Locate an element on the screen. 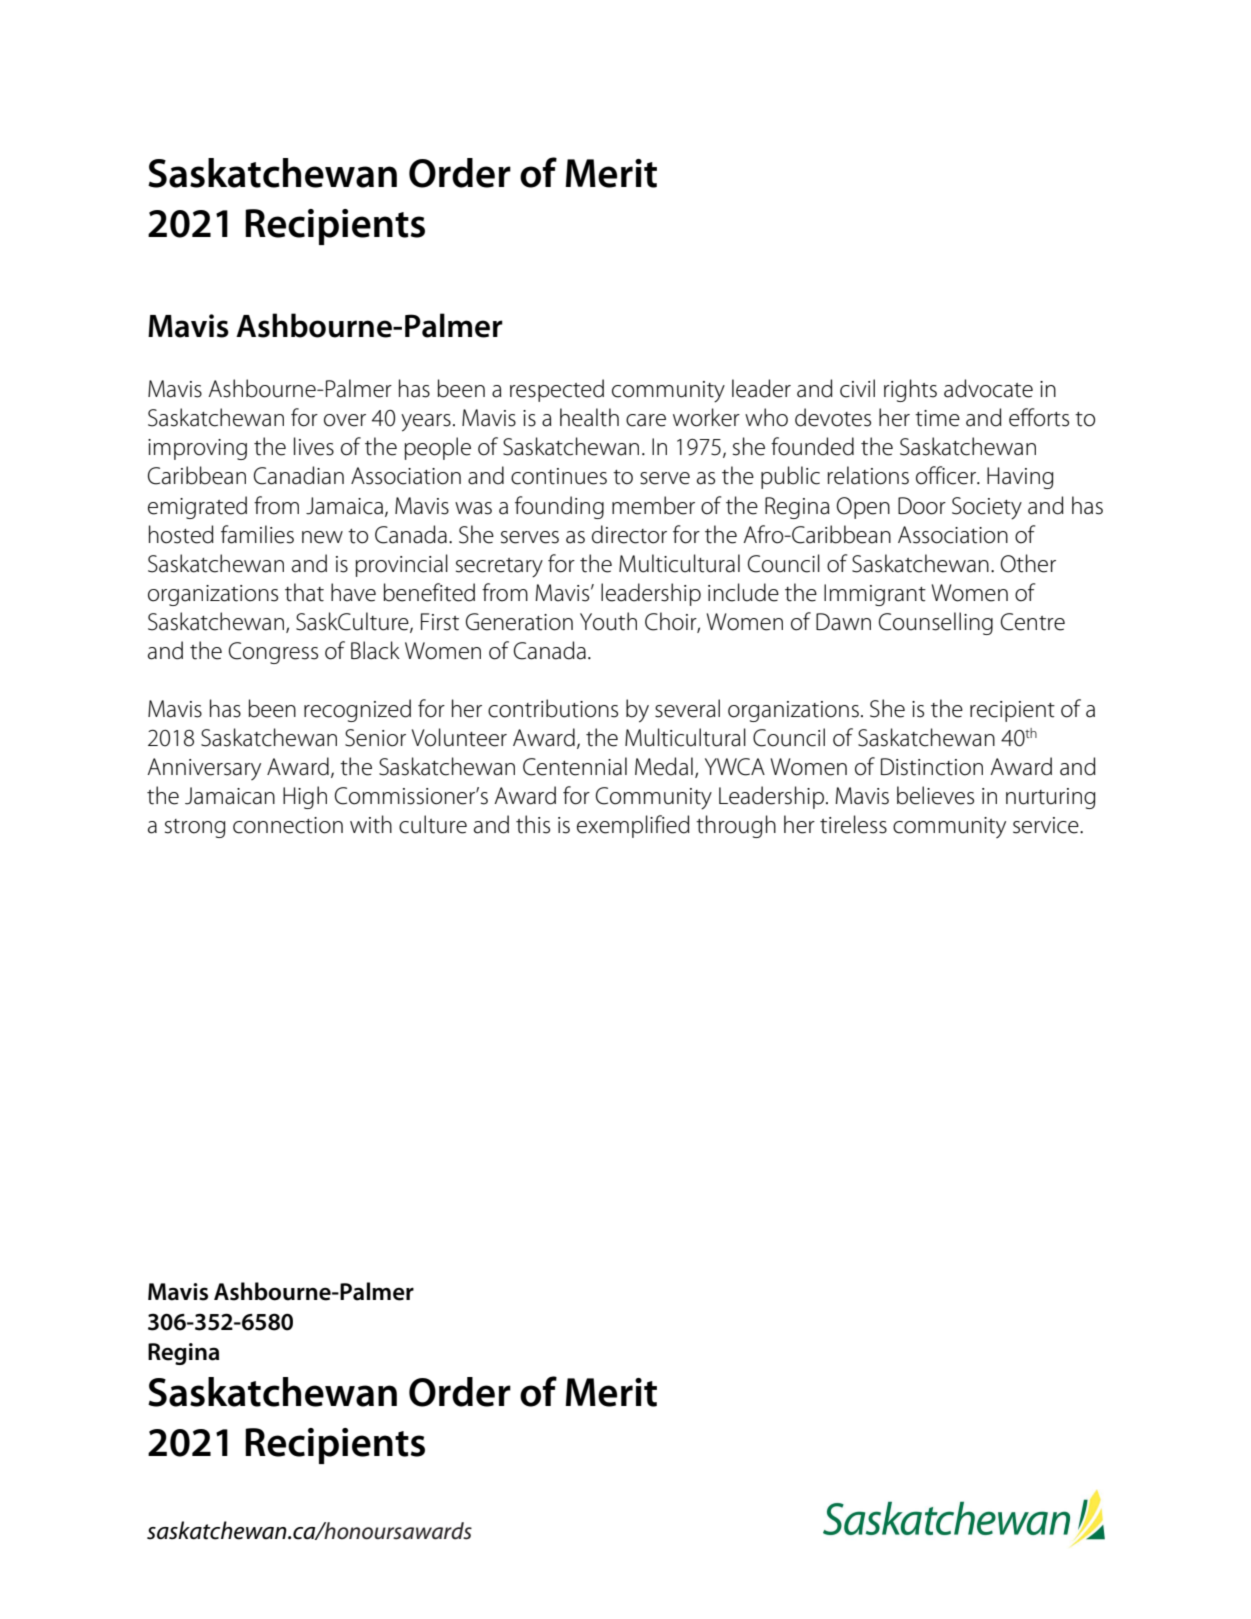 The image size is (1251, 1619). recognized is located at coordinates (357, 710).
